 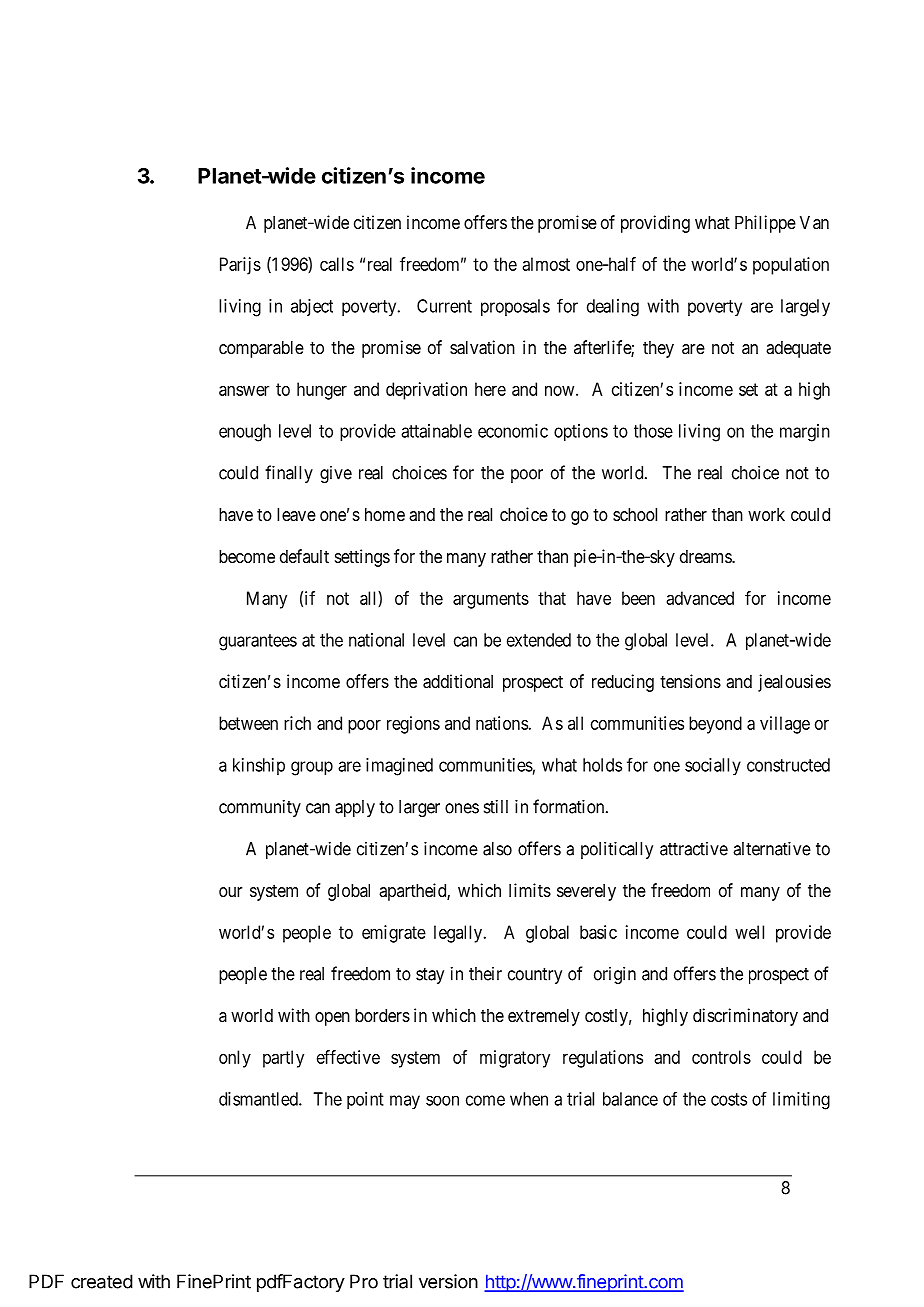 What do you see at coordinates (385, 514) in the screenshot?
I see `home` at bounding box center [385, 514].
